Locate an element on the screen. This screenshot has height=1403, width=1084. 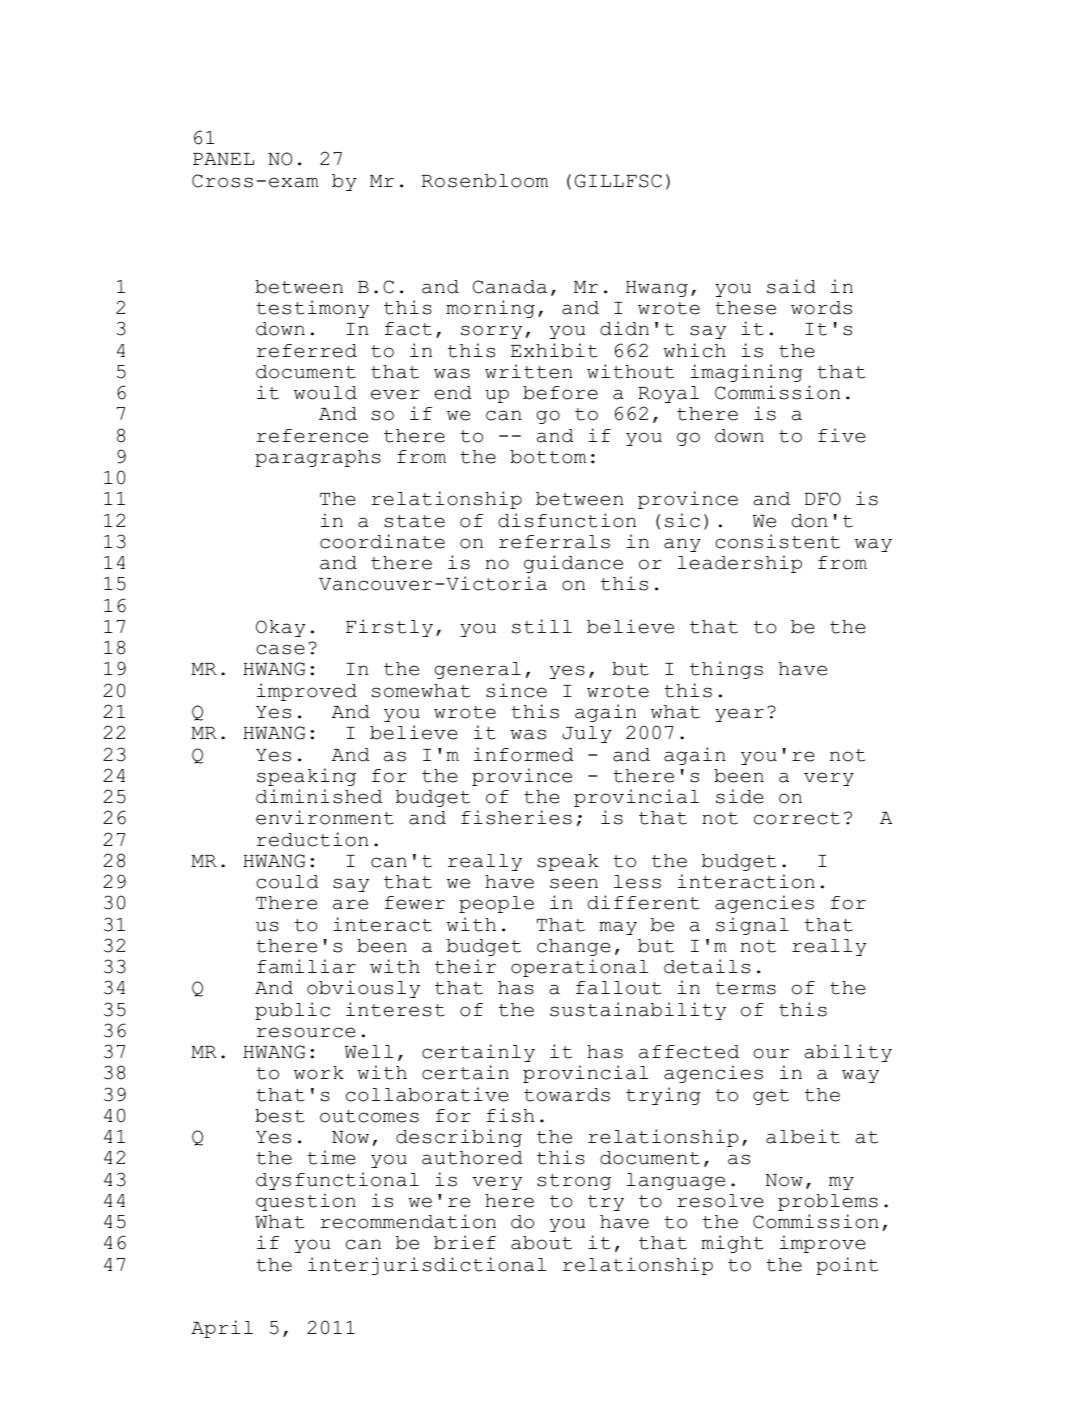
familiar is located at coordinates (306, 966).
